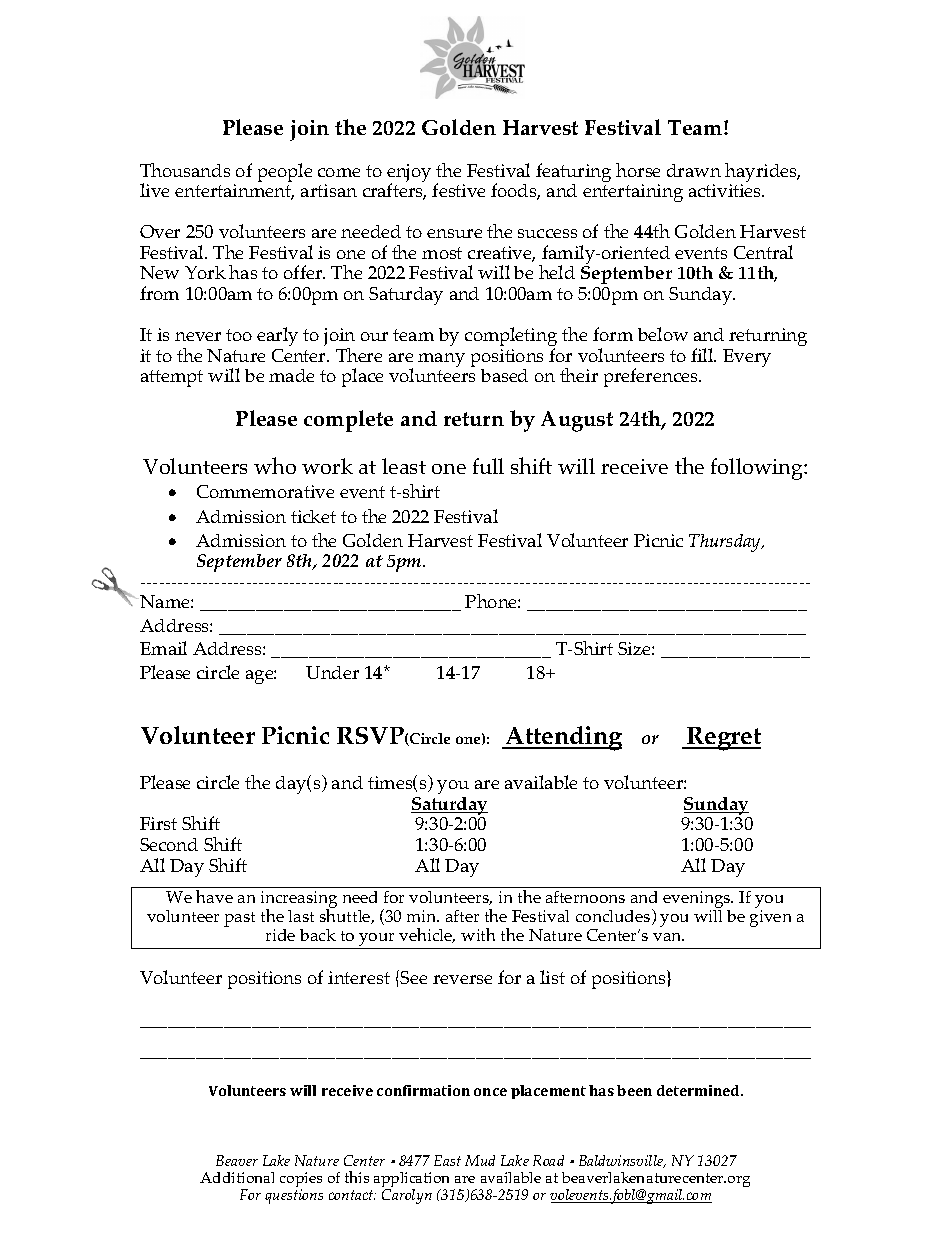  I want to click on entertainment, so click(234, 192).
